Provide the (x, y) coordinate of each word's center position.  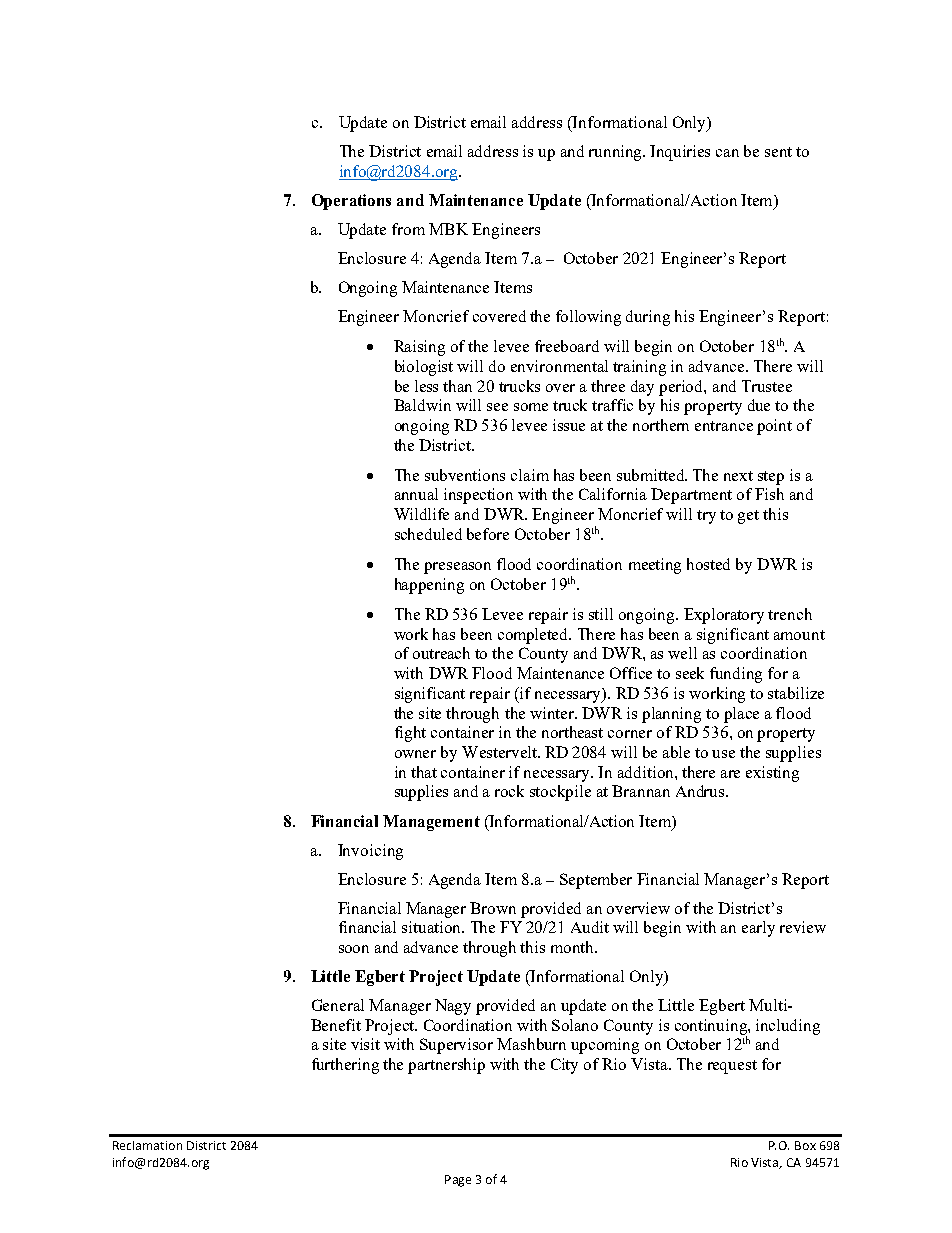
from (408, 229)
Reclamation (147, 1145)
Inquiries (680, 153)
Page (458, 1181)
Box (805, 1145)
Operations (351, 202)
